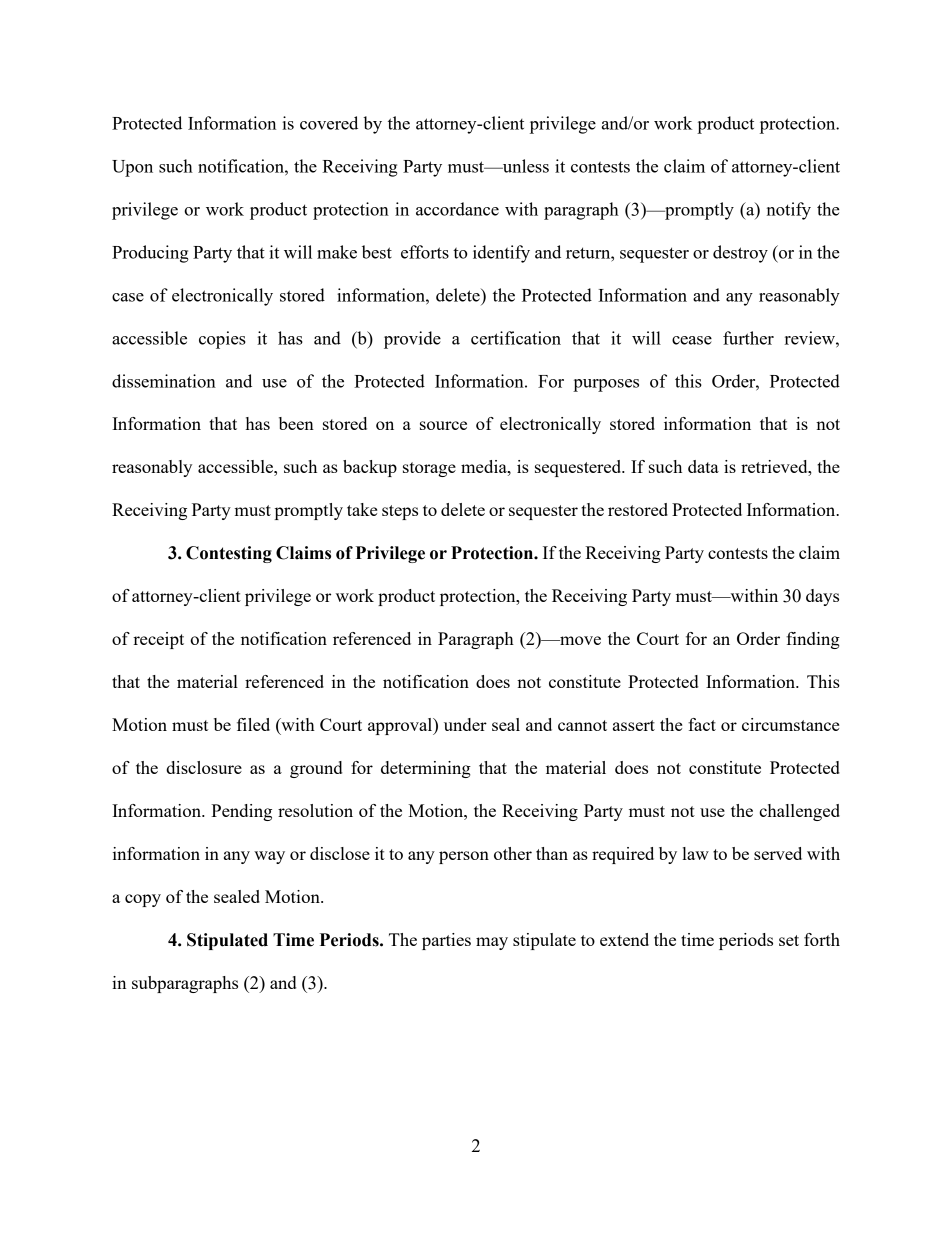  Describe the element at coordinates (143, 900) in the image. I see `copy` at that location.
